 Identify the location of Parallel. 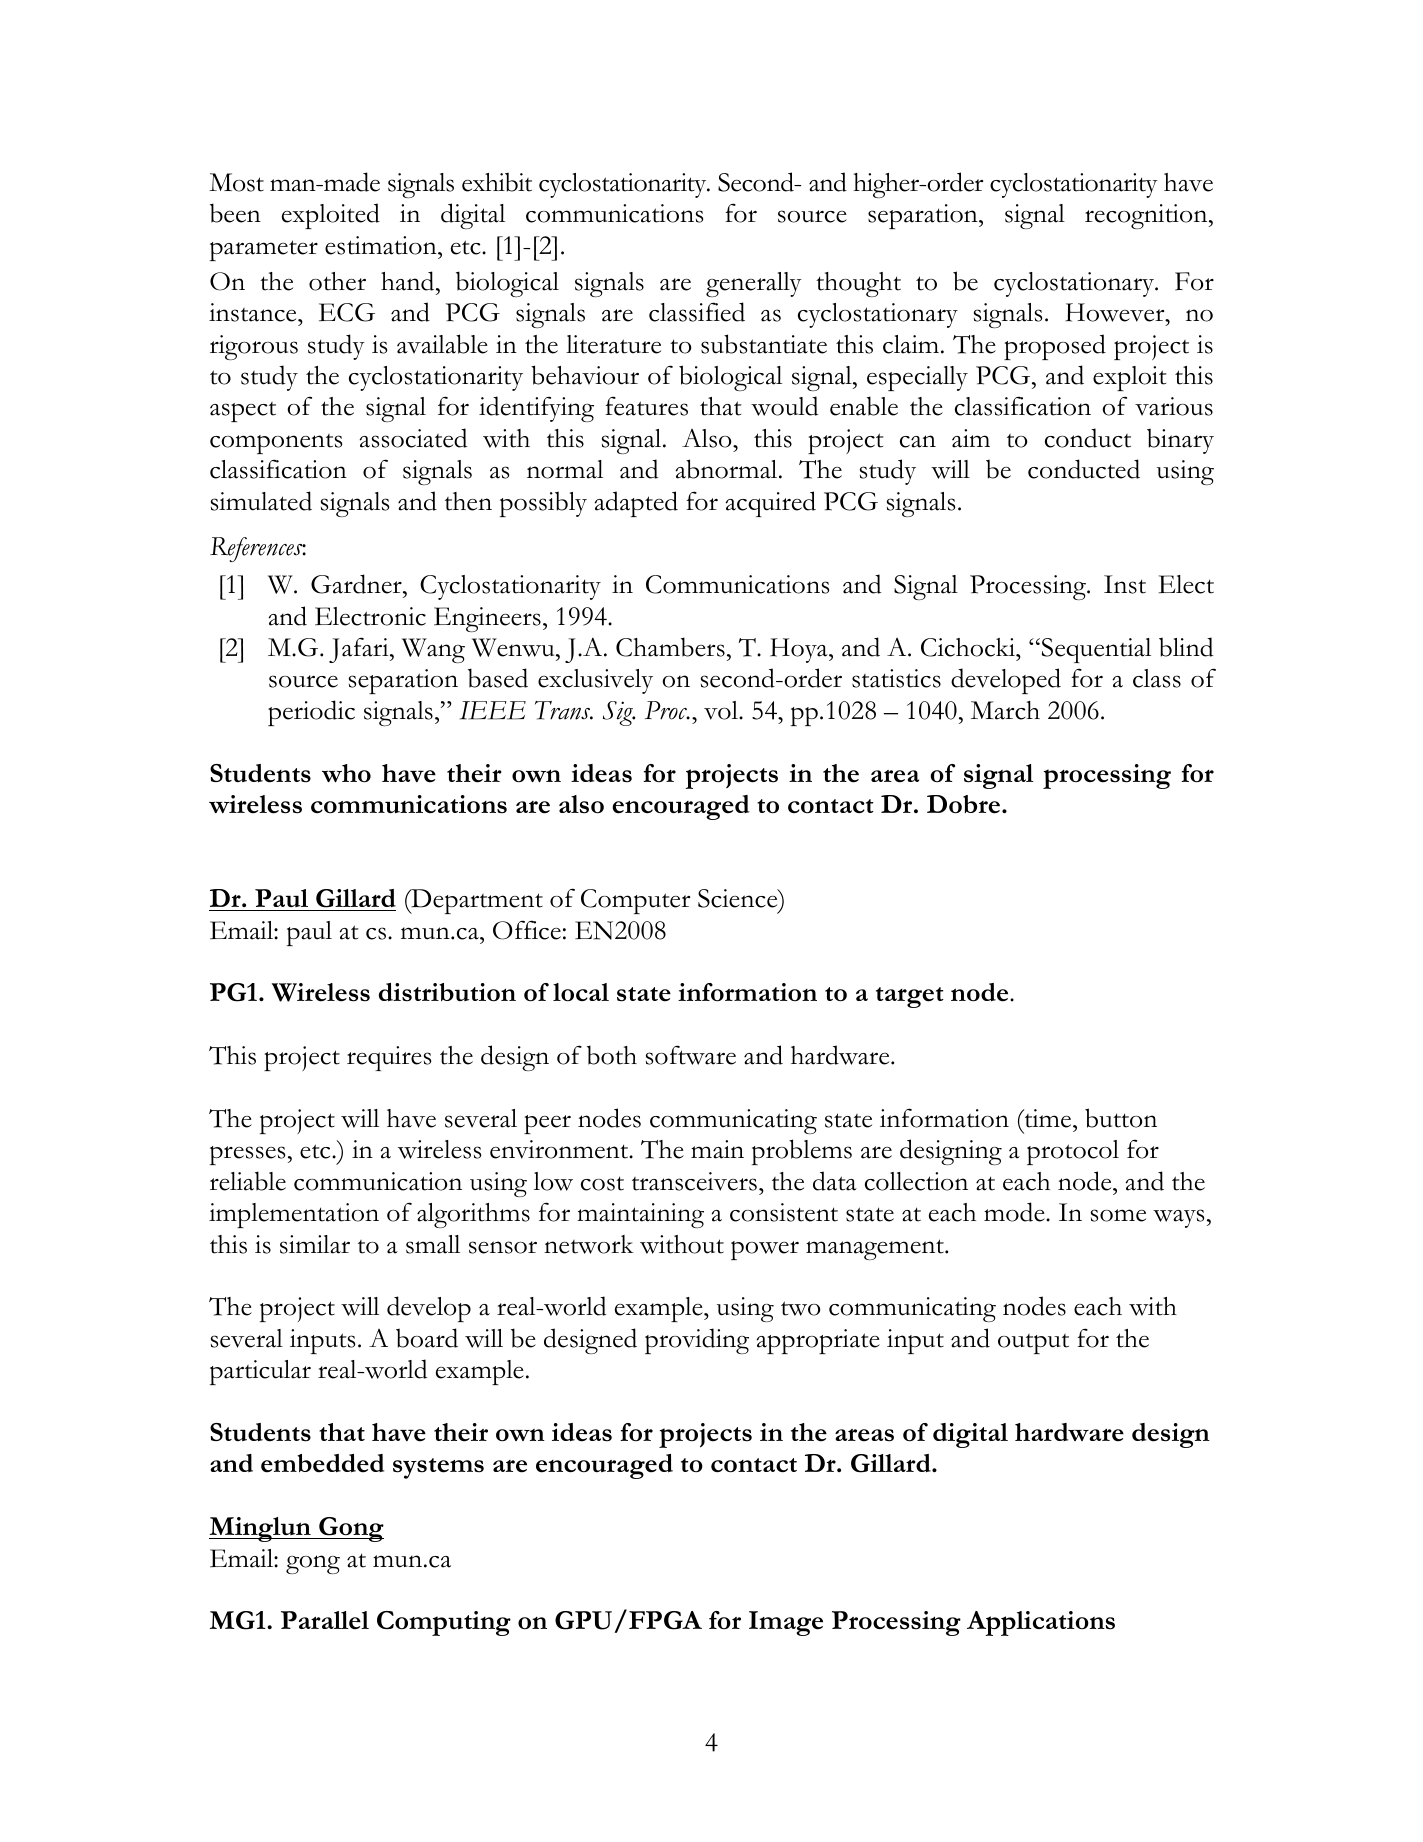
(325, 1620).
